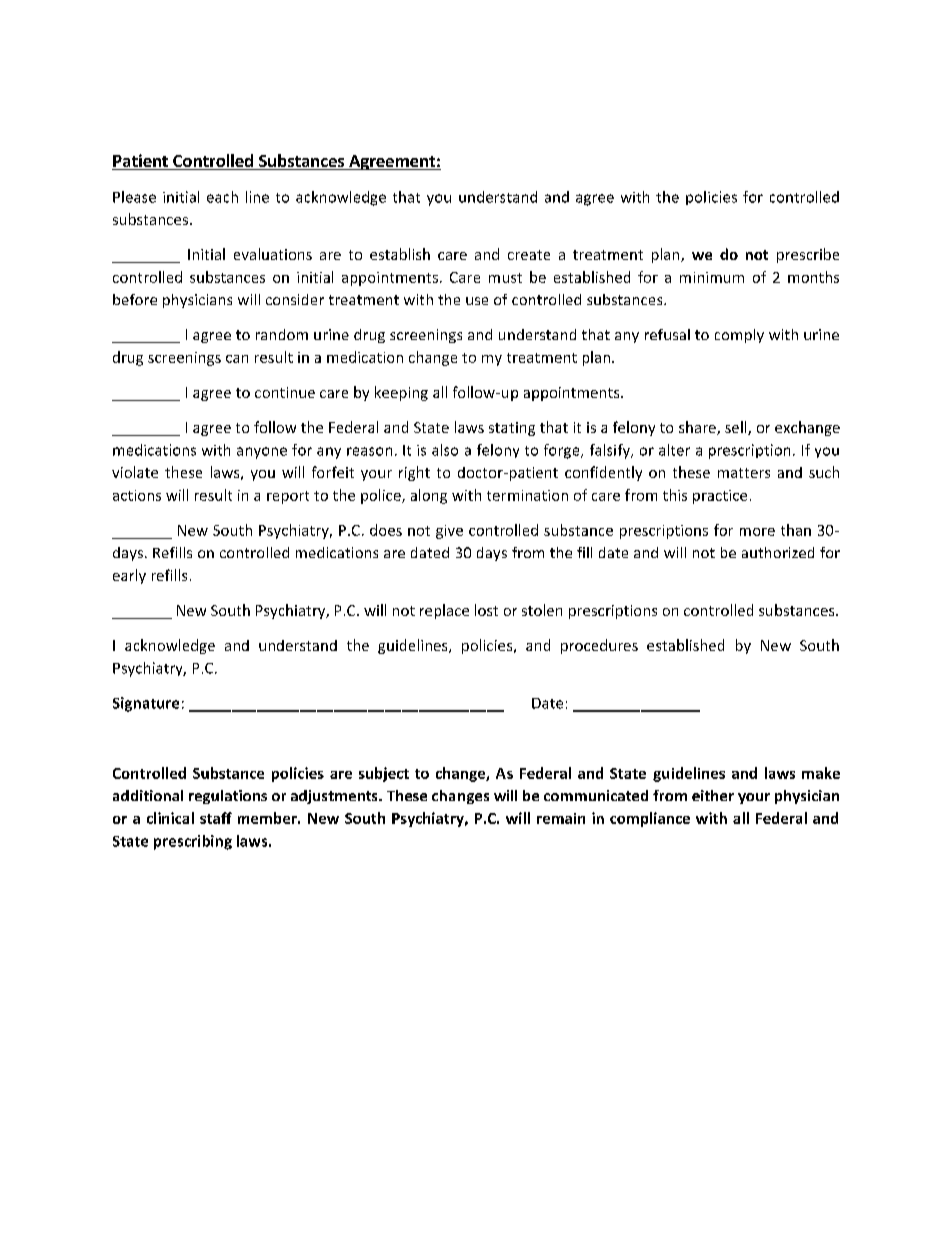 This screenshot has height=1233, width=952. Describe the element at coordinates (561, 818) in the screenshot. I see `remain` at that location.
